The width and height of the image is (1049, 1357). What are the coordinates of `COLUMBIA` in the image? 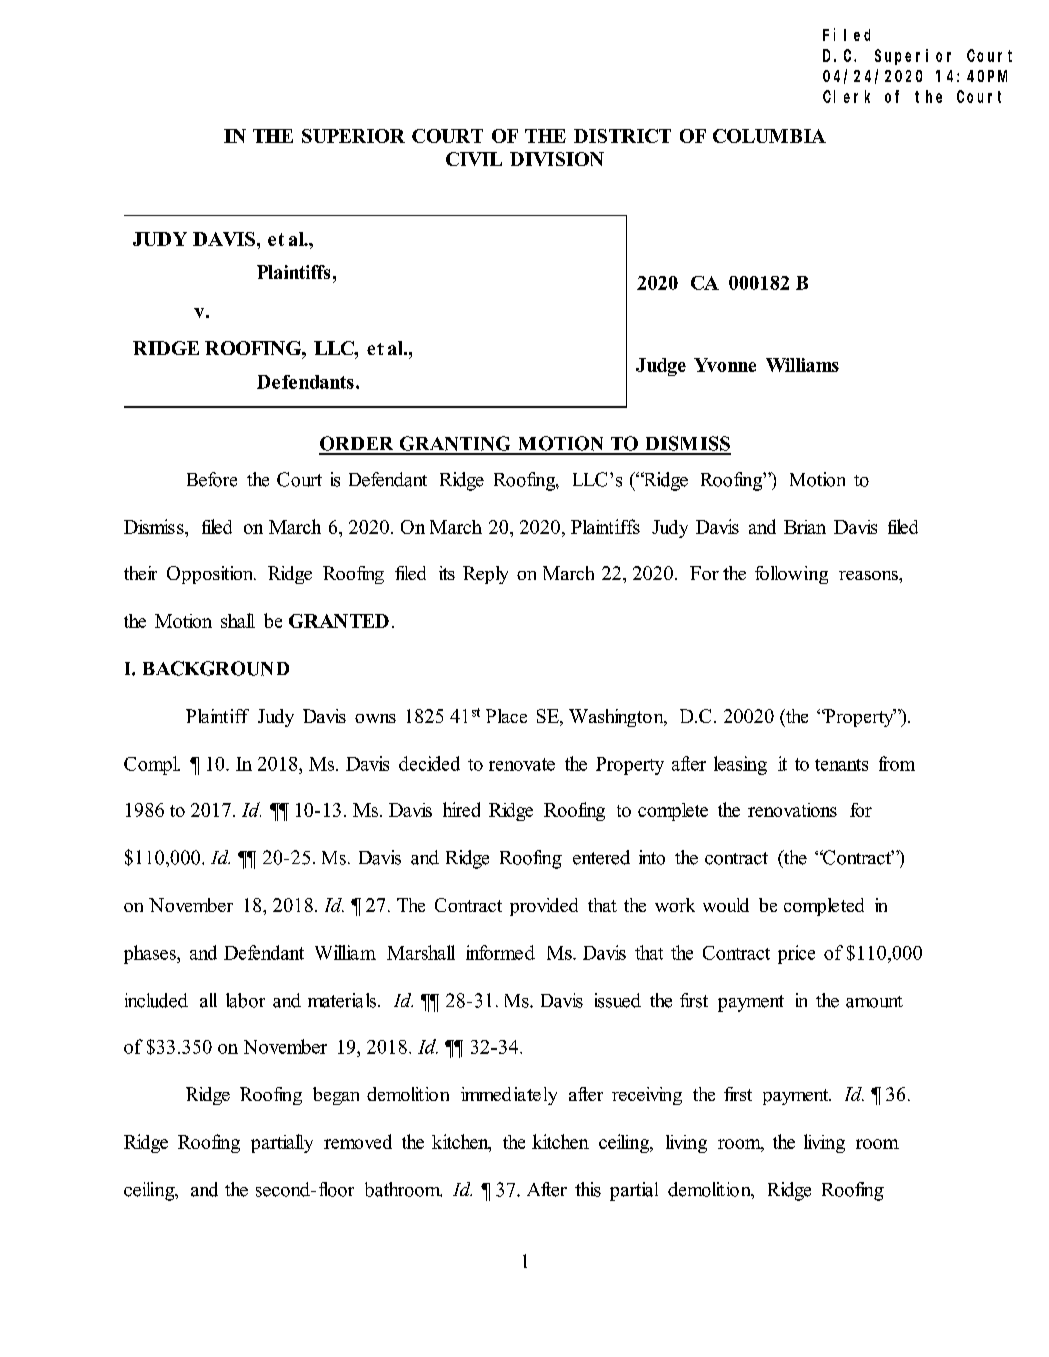 It's located at (769, 136).
